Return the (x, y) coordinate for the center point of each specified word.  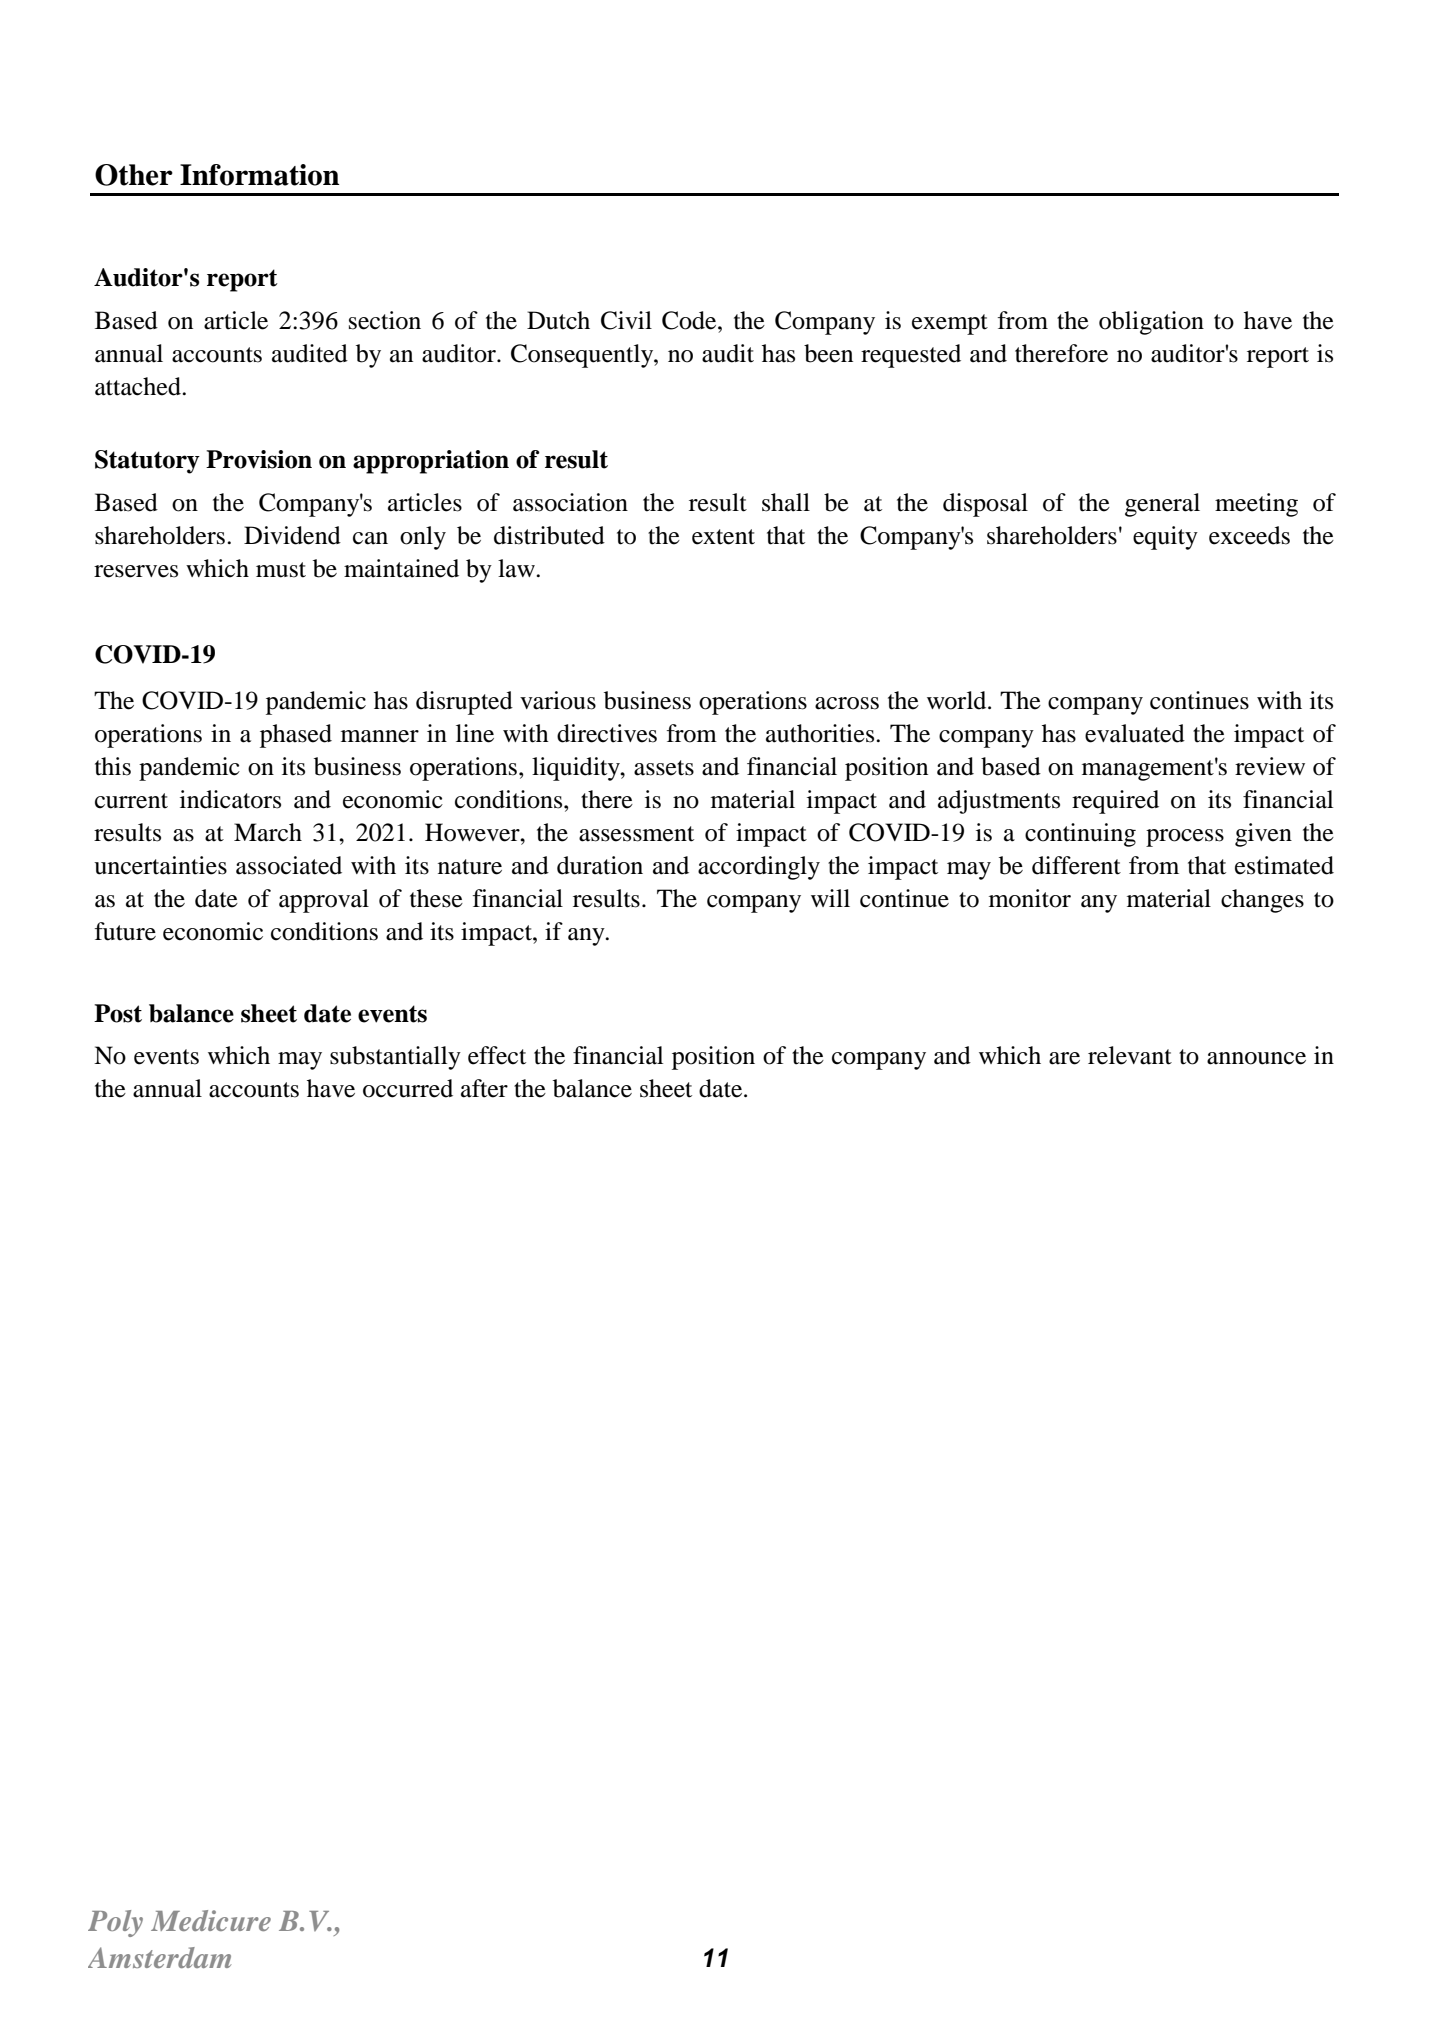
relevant (1130, 1055)
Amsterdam (159, 1957)
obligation (1151, 323)
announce (1256, 1058)
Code (690, 320)
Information (259, 175)
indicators (230, 799)
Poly (115, 1923)
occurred (408, 1088)
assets (664, 768)
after (484, 1088)
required (1115, 802)
